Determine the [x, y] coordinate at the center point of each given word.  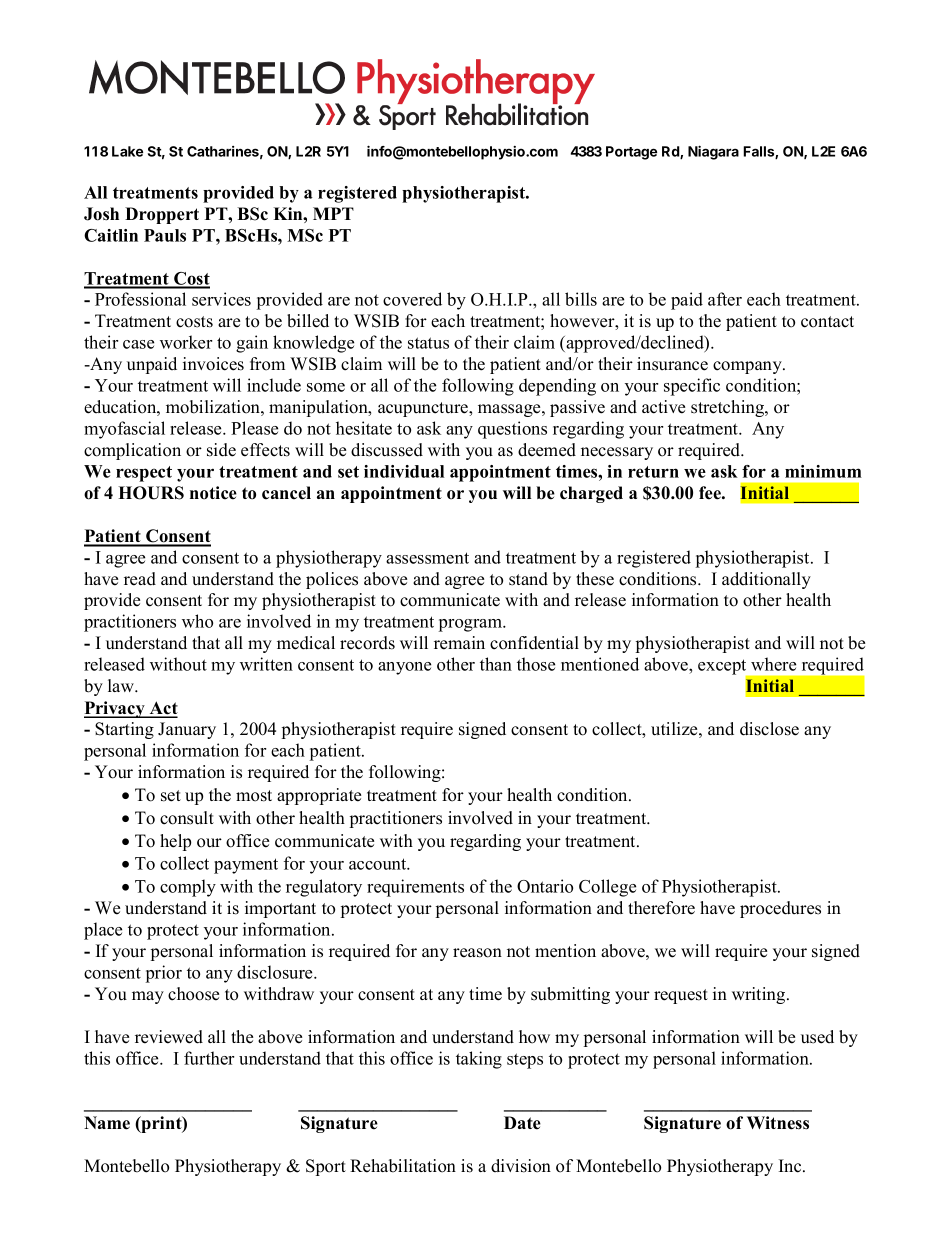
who [197, 621]
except [723, 668]
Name [107, 1123]
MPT [333, 213]
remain [459, 643]
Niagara [713, 152]
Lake [127, 151]
